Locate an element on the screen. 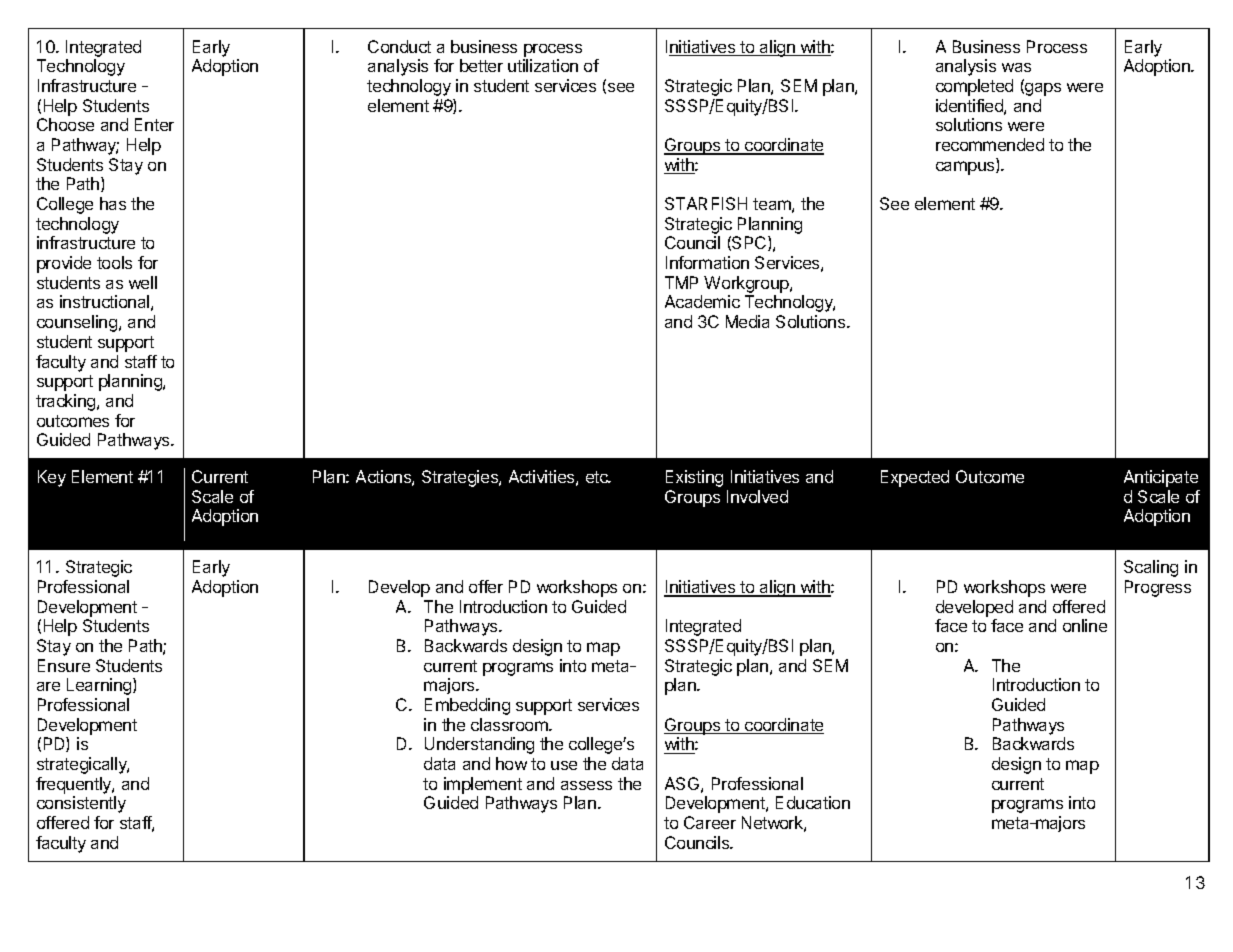 The image size is (1233, 952). consistently is located at coordinates (81, 804).
